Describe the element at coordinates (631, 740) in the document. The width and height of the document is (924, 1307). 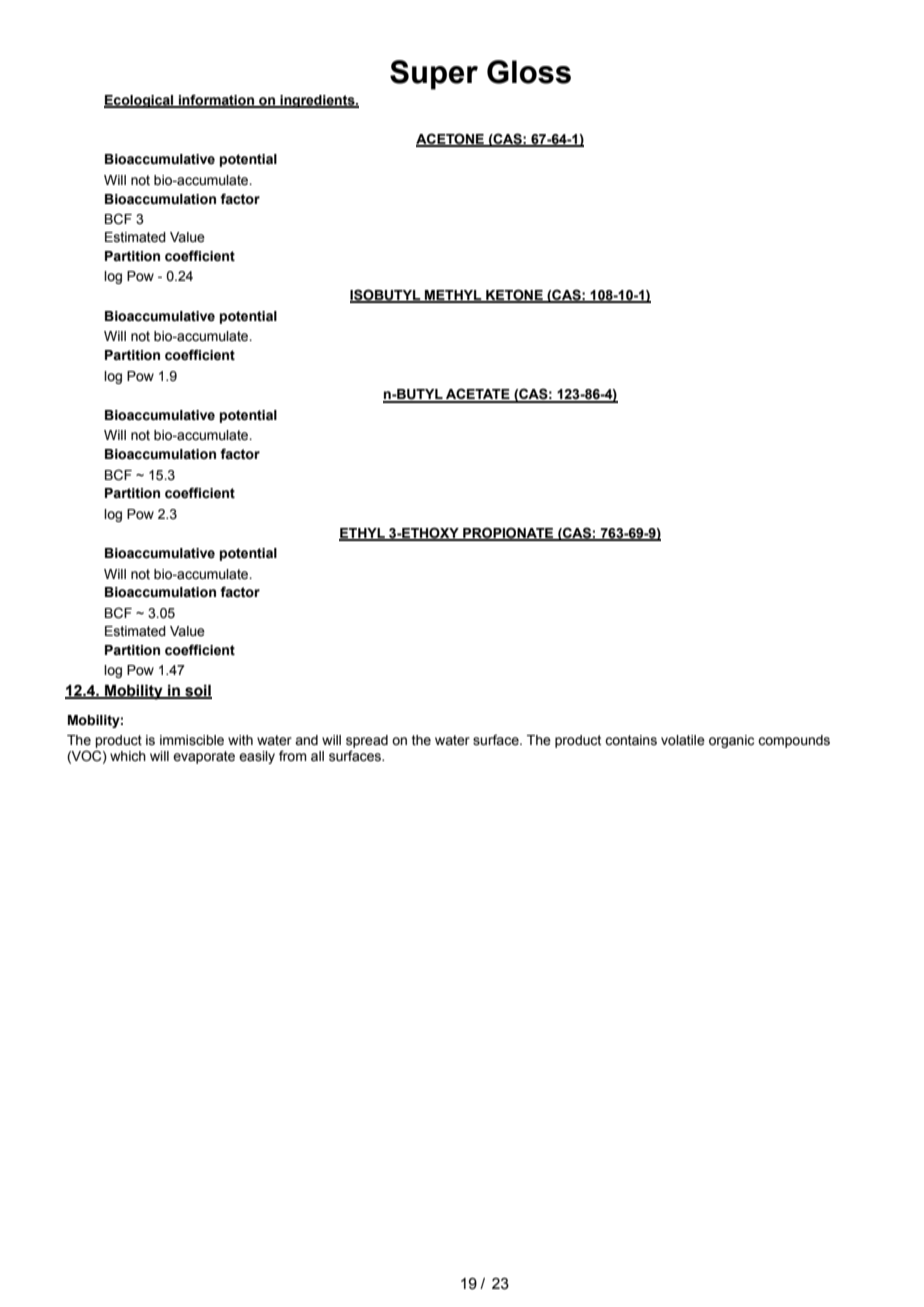
I see `contains` at that location.
